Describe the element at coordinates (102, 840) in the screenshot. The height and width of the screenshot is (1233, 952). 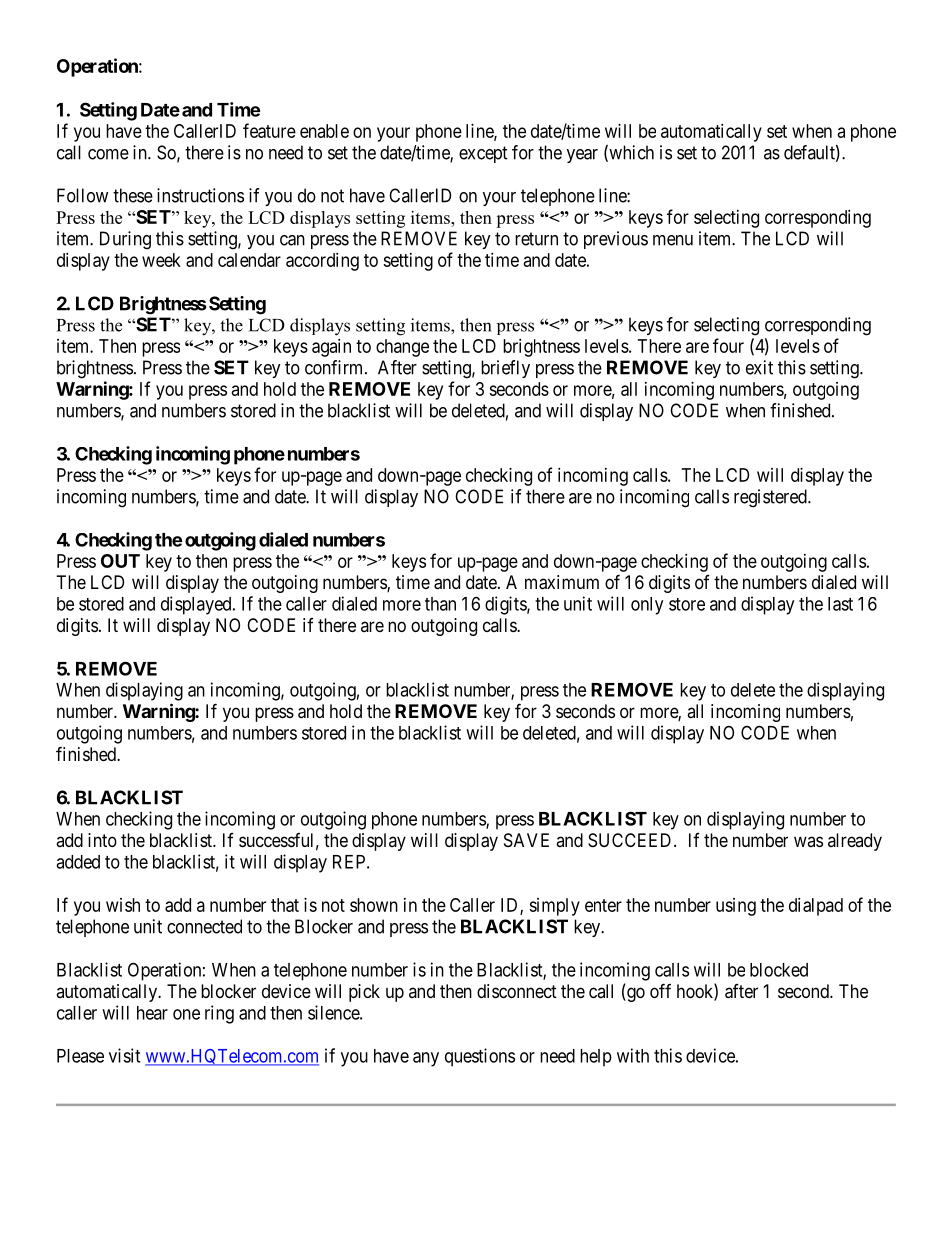
I see `into` at that location.
